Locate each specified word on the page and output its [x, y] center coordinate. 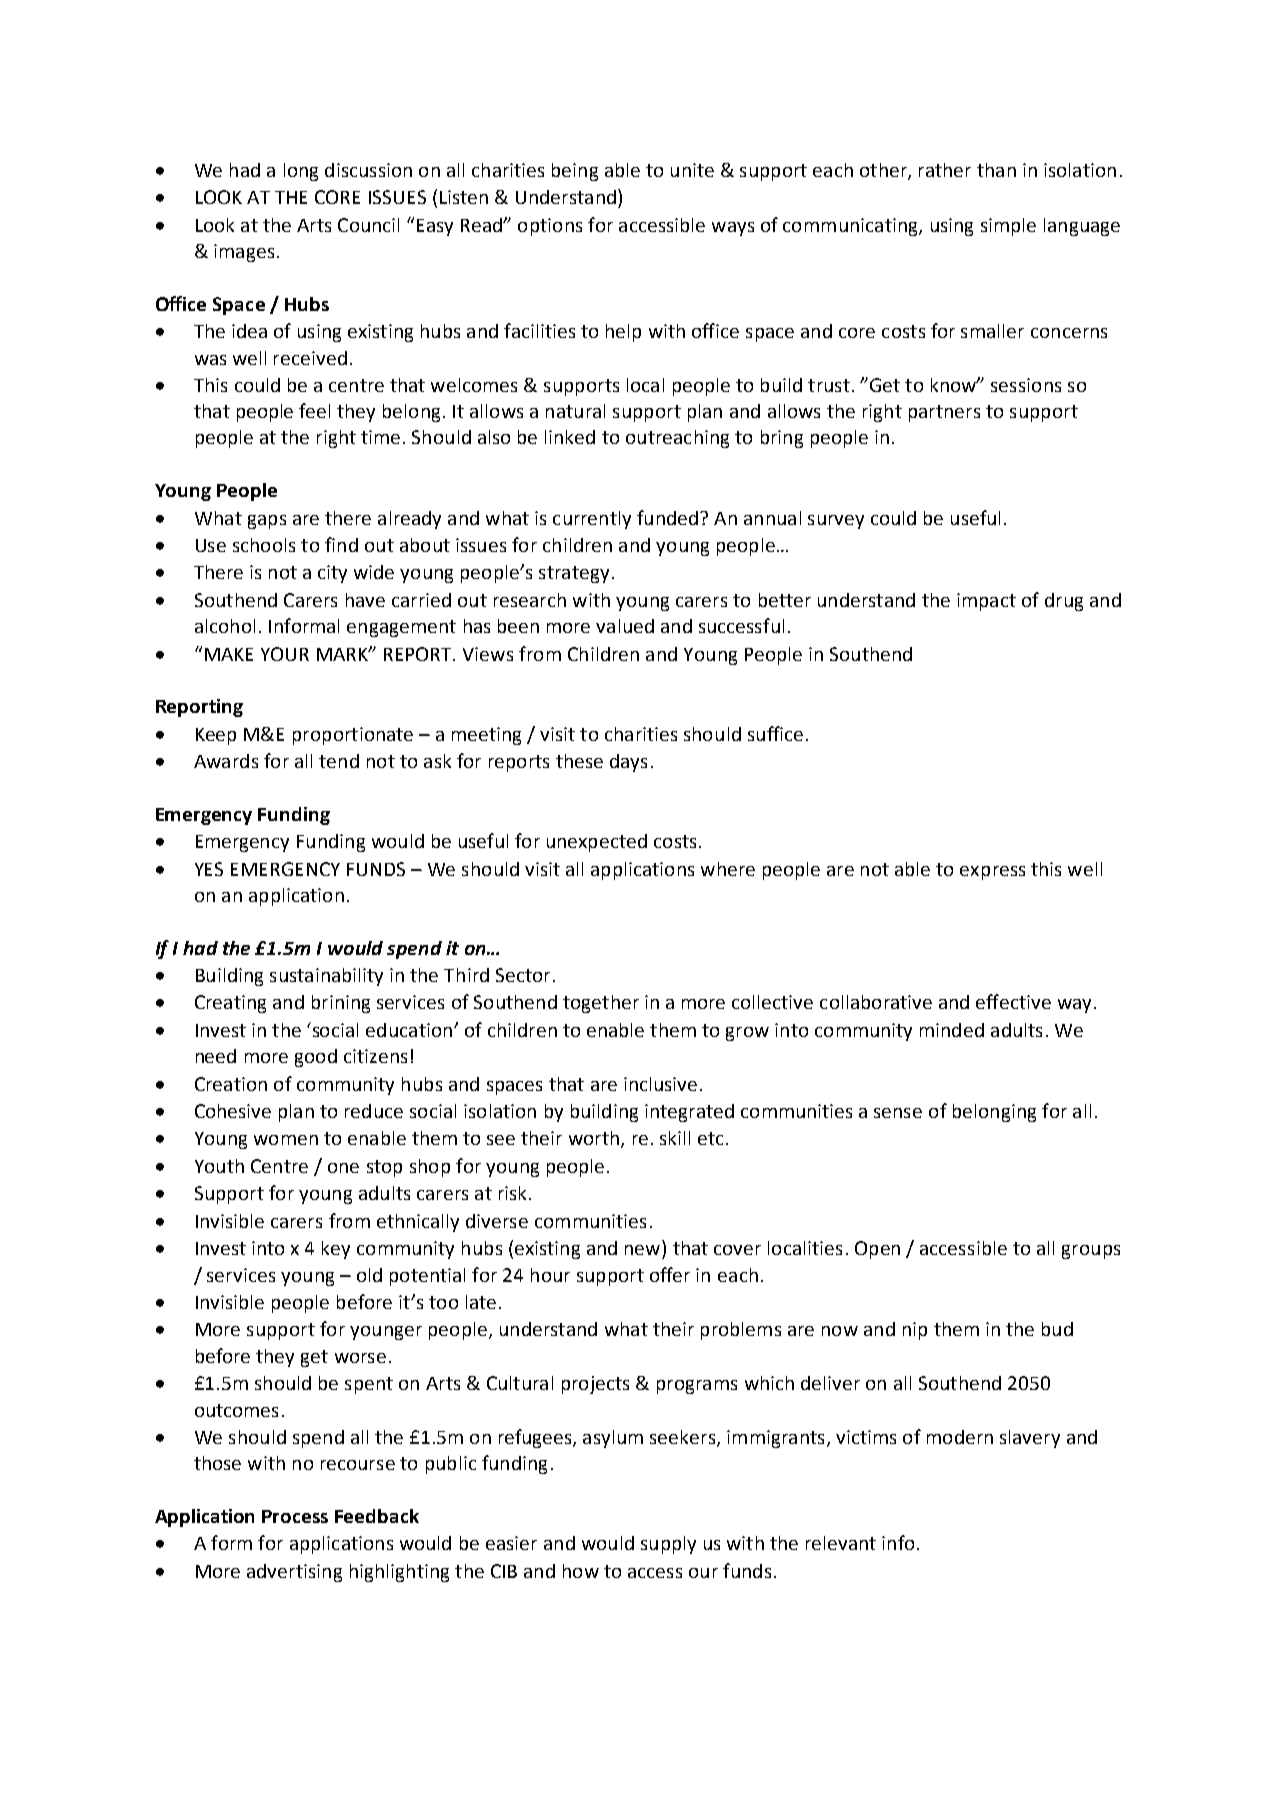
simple [1008, 227]
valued [625, 626]
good [316, 1058]
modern [960, 1437]
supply [668, 1545]
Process [295, 1516]
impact [986, 602]
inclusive [660, 1084]
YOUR [285, 654]
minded [952, 1030]
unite [692, 170]
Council [368, 225]
